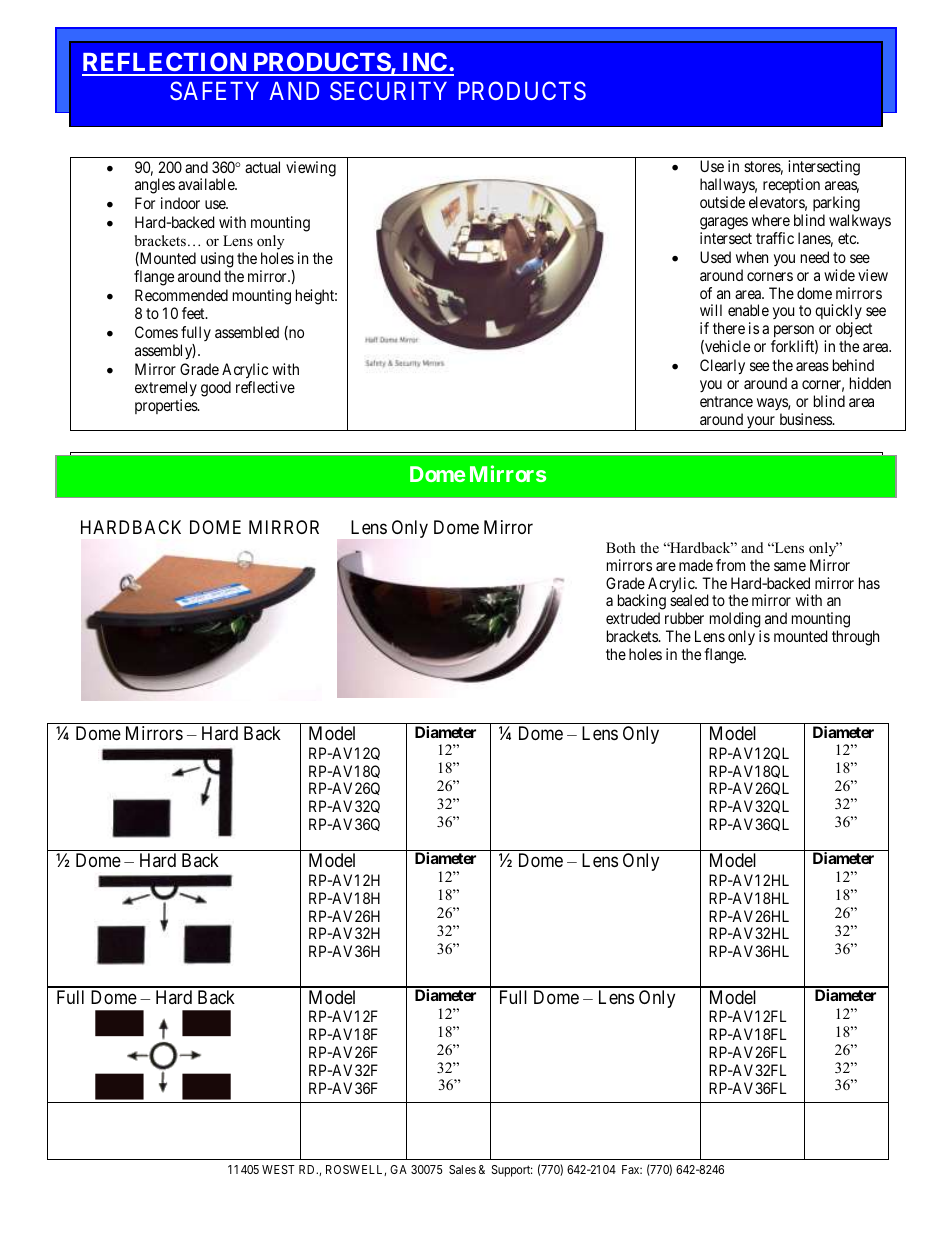 Image resolution: width=952 pixels, height=1233 pixels. What do you see at coordinates (247, 332) in the page?
I see `assembled` at bounding box center [247, 332].
